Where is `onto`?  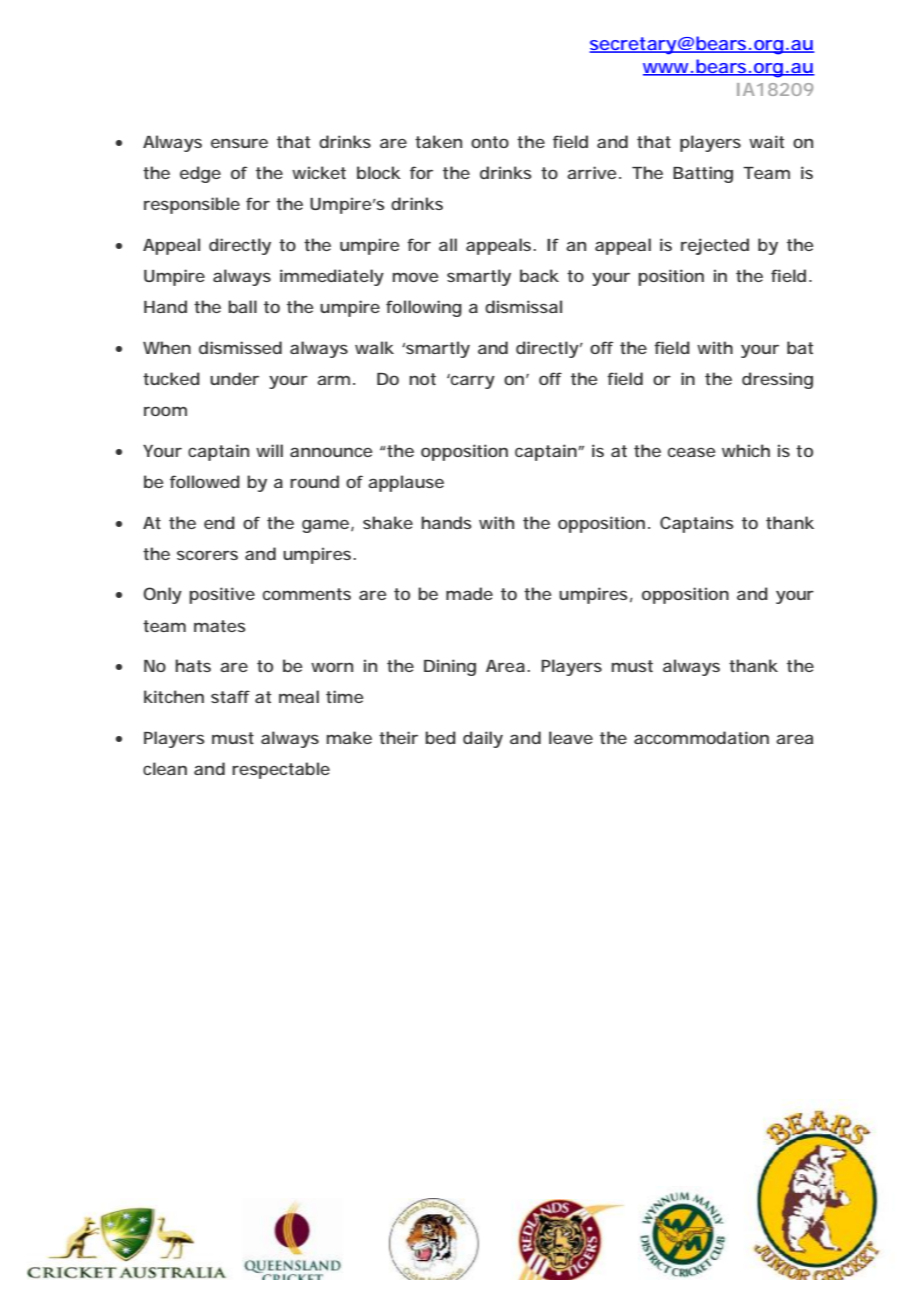 onto is located at coordinates (490, 142).
